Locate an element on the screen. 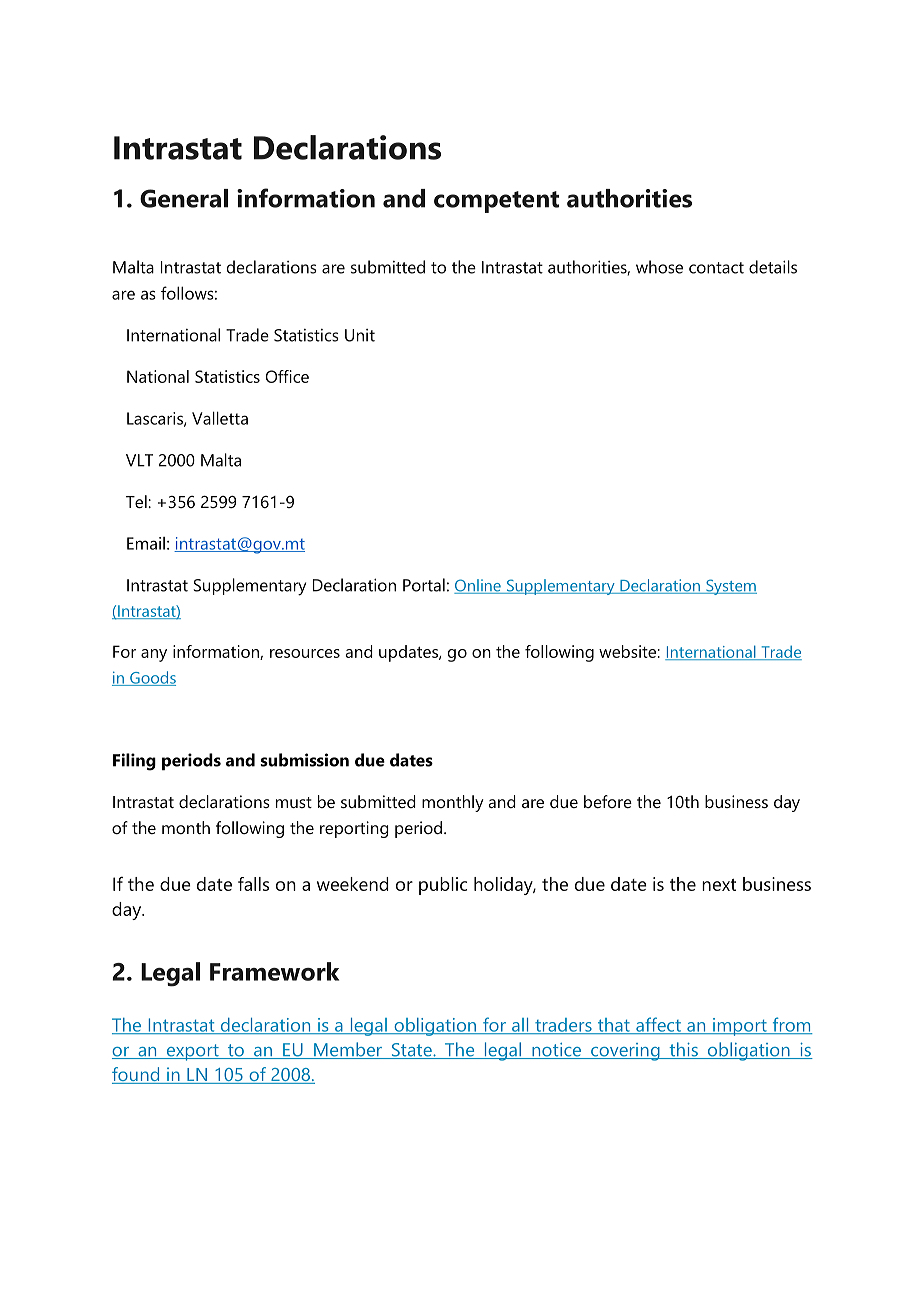  Goods is located at coordinates (152, 678).
